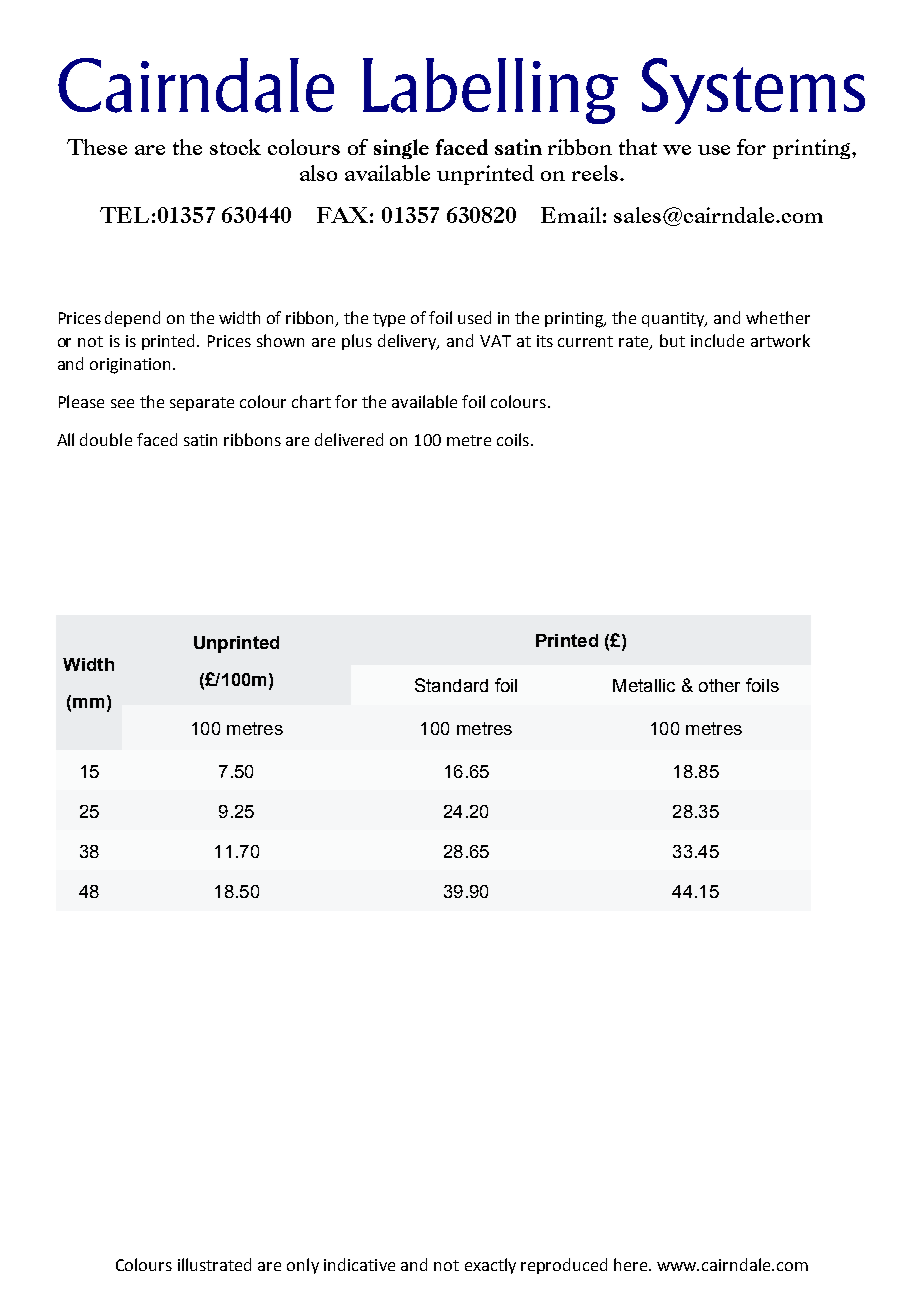  What do you see at coordinates (490, 91) in the page?
I see `Labelling` at bounding box center [490, 91].
